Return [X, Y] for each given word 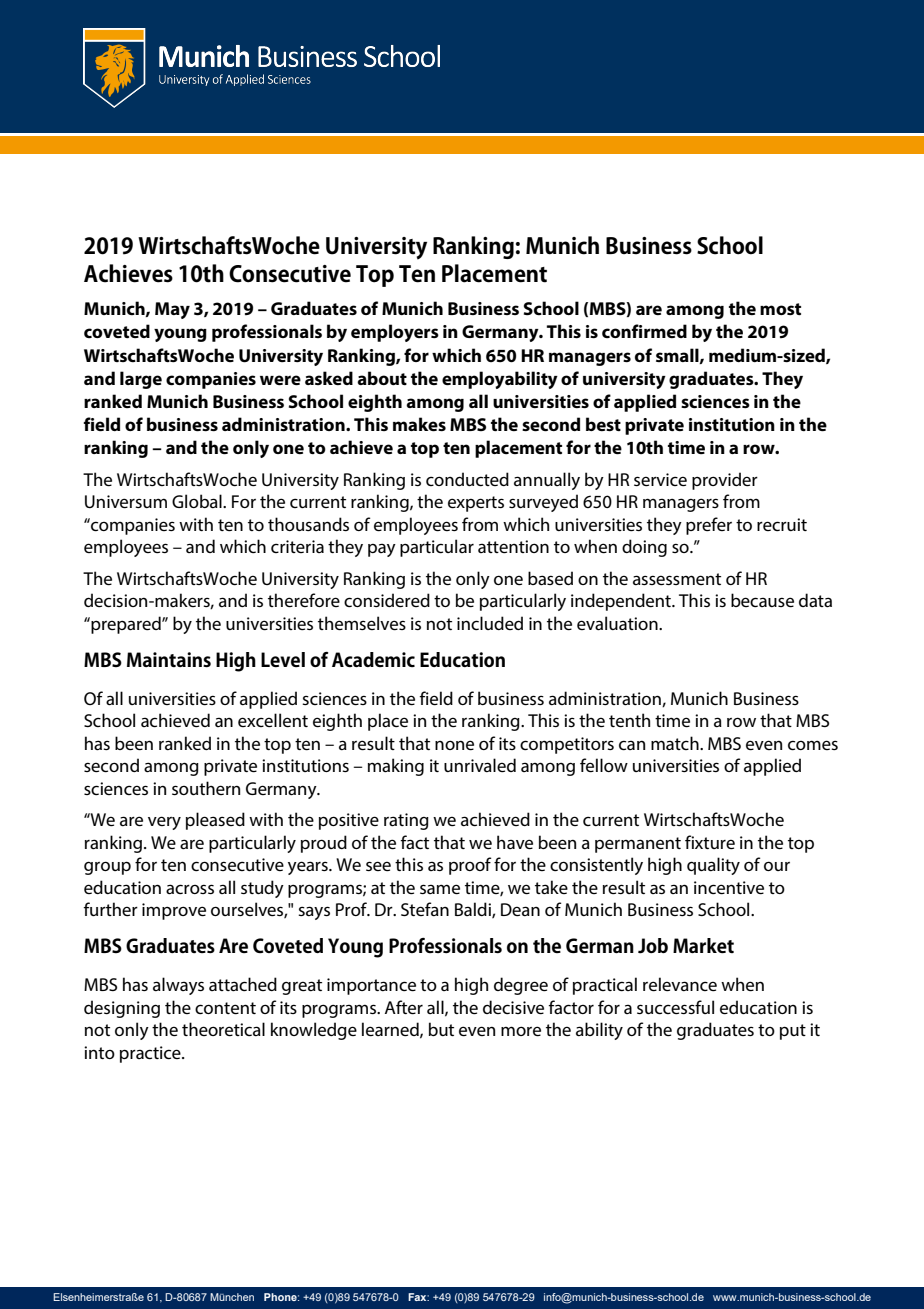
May [172, 310]
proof [470, 866]
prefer [709, 526]
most [780, 309]
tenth [629, 720]
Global [198, 501]
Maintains [169, 659]
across [190, 889]
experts [476, 504]
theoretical [223, 1029]
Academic [373, 659]
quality [713, 866]
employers [395, 333]
